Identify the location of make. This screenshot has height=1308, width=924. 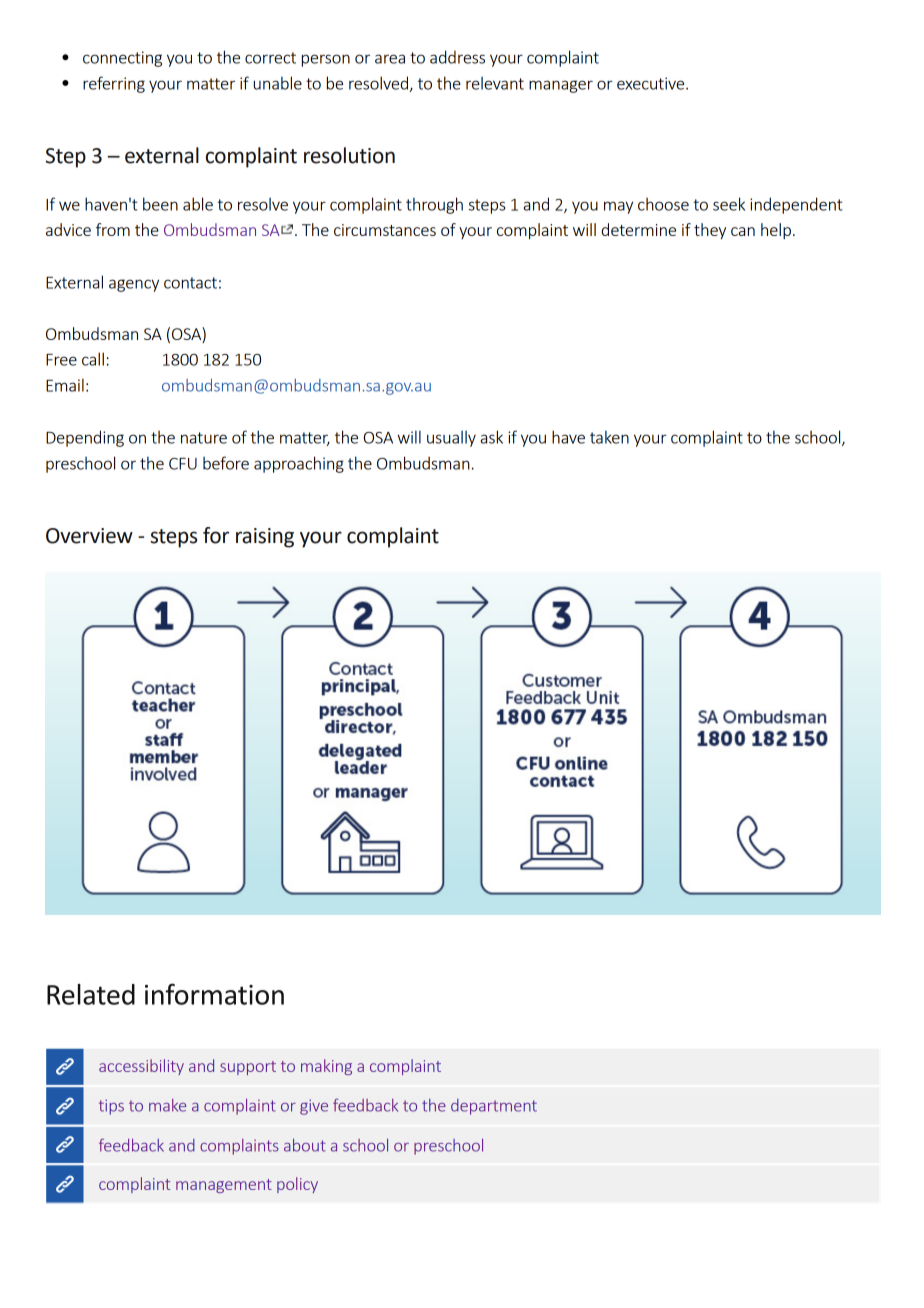
(167, 1105).
